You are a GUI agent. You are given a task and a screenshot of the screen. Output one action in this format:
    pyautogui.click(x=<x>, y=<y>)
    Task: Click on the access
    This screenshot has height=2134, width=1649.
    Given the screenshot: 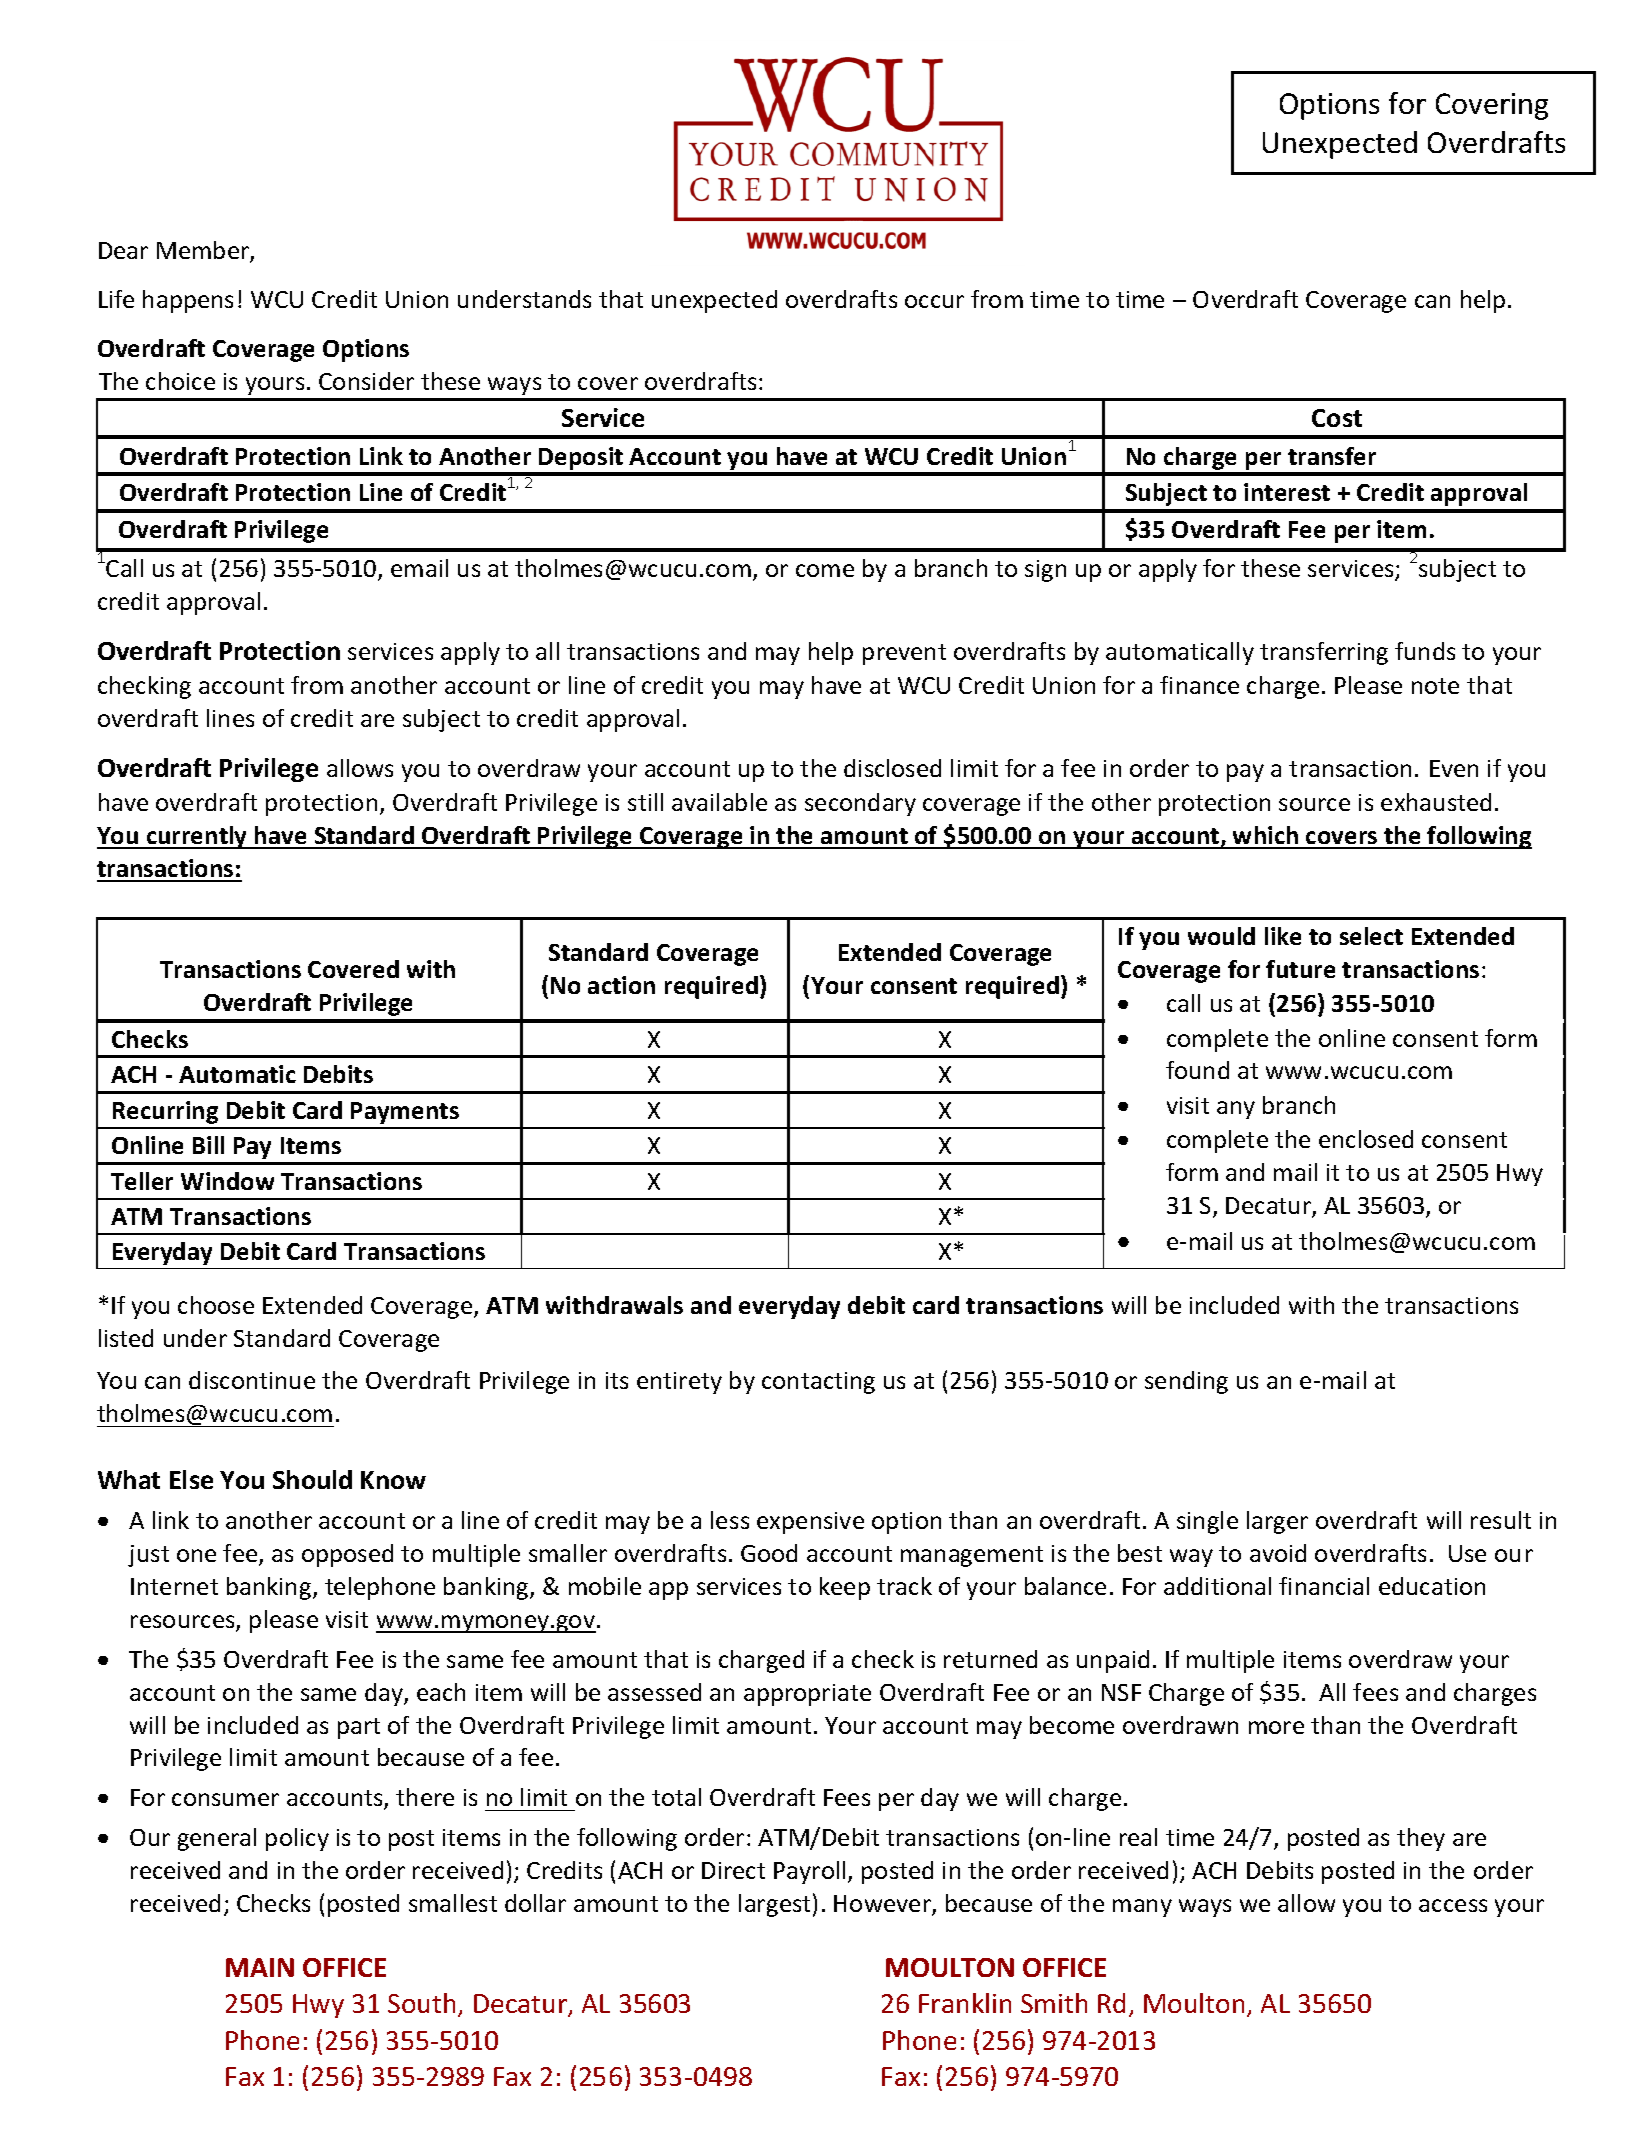 What is the action you would take?
    pyautogui.click(x=1453, y=1905)
